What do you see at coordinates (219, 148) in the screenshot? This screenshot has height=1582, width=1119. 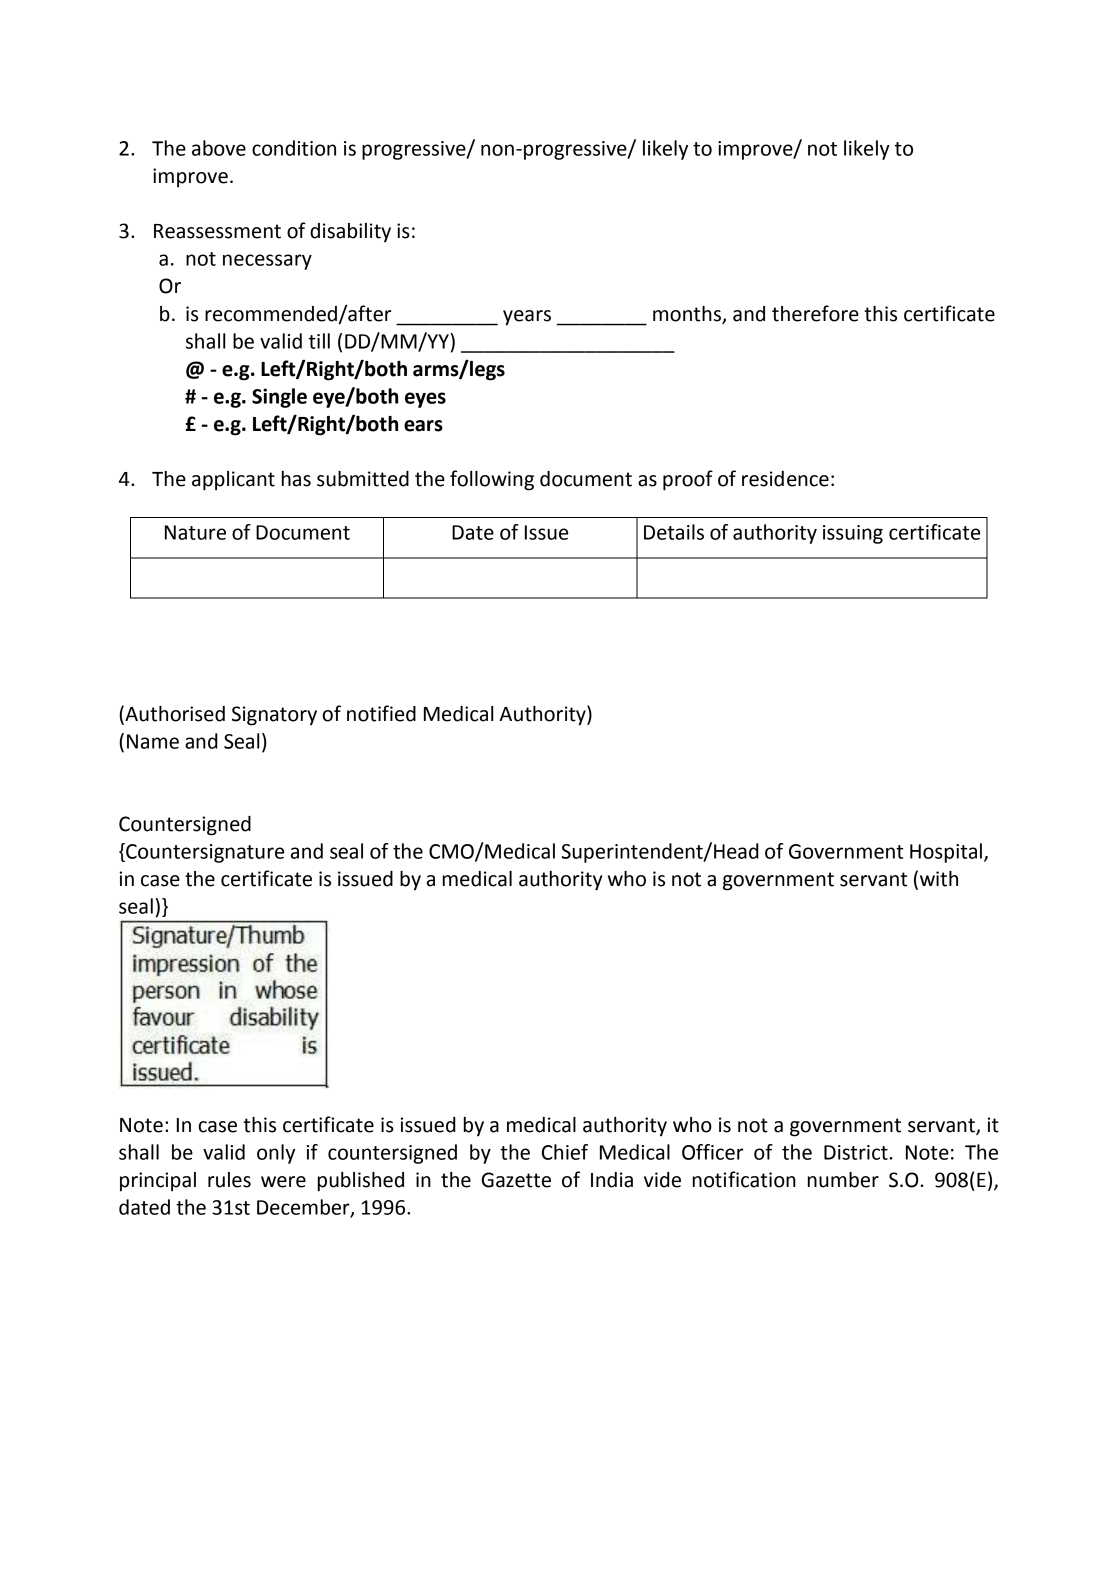 I see `above` at bounding box center [219, 148].
